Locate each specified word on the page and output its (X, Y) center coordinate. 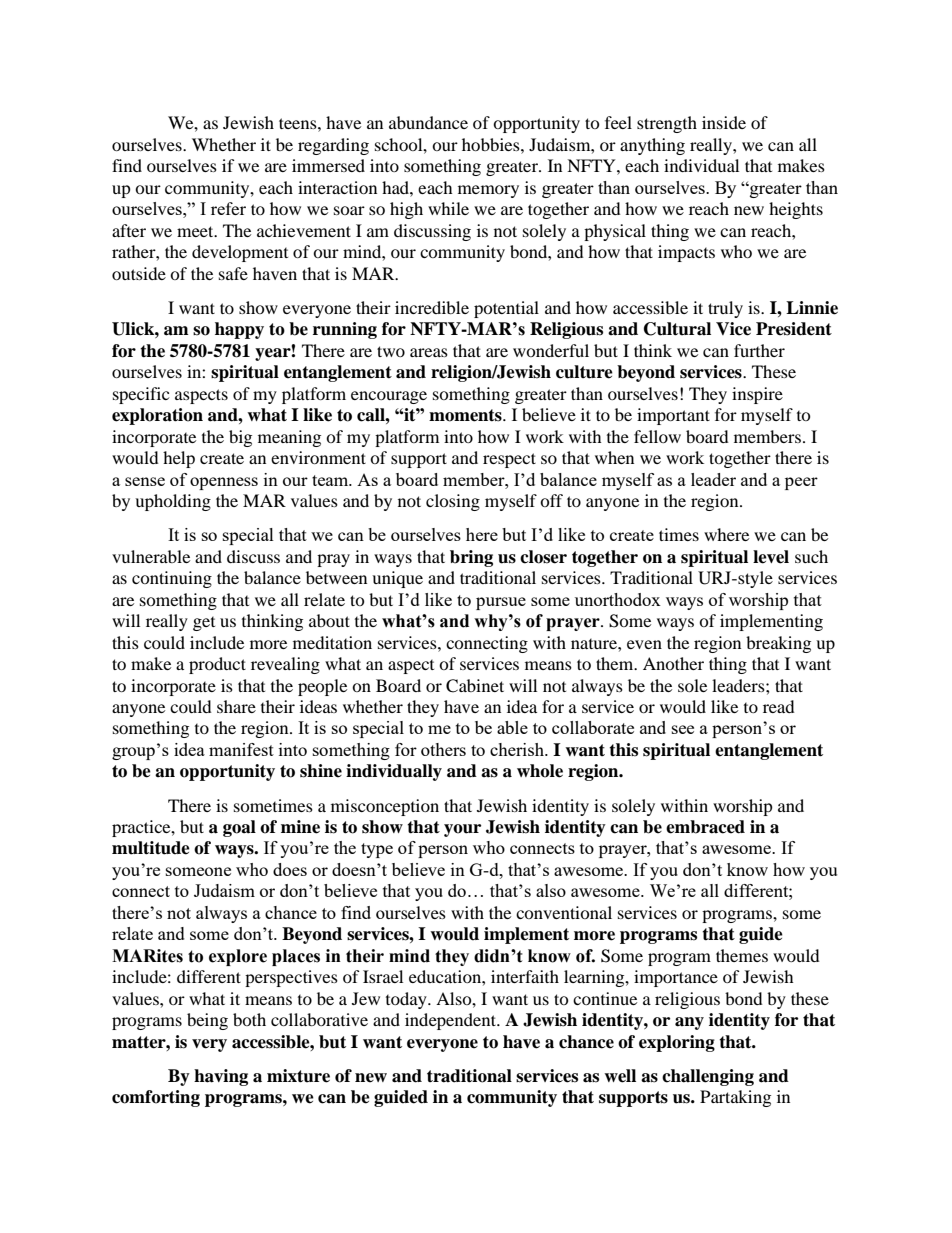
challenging (708, 1077)
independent (452, 1021)
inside (724, 122)
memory (488, 191)
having (221, 1077)
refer (228, 208)
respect (509, 460)
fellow (657, 436)
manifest (241, 749)
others (443, 749)
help (179, 459)
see (683, 729)
